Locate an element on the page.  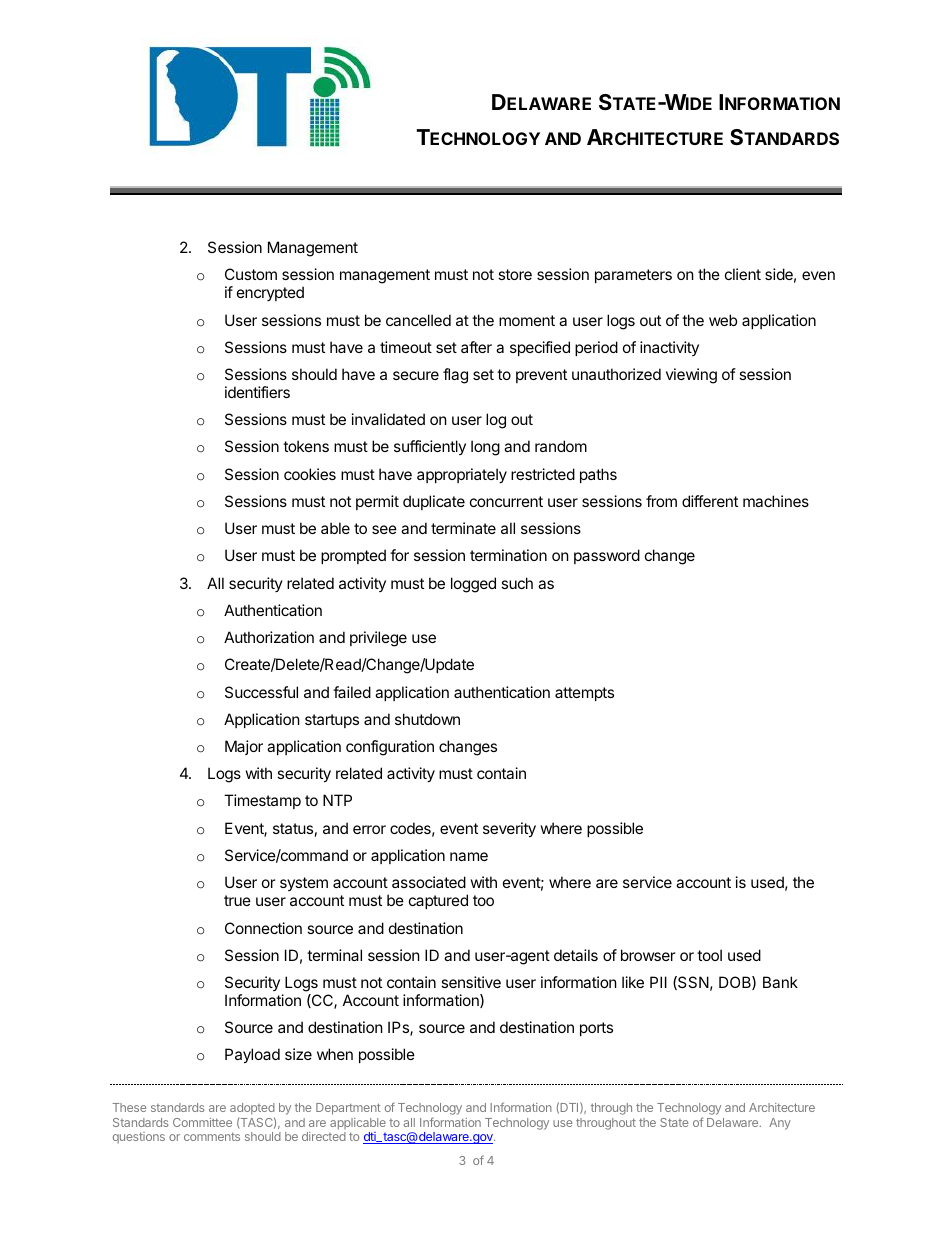
web is located at coordinates (723, 320).
